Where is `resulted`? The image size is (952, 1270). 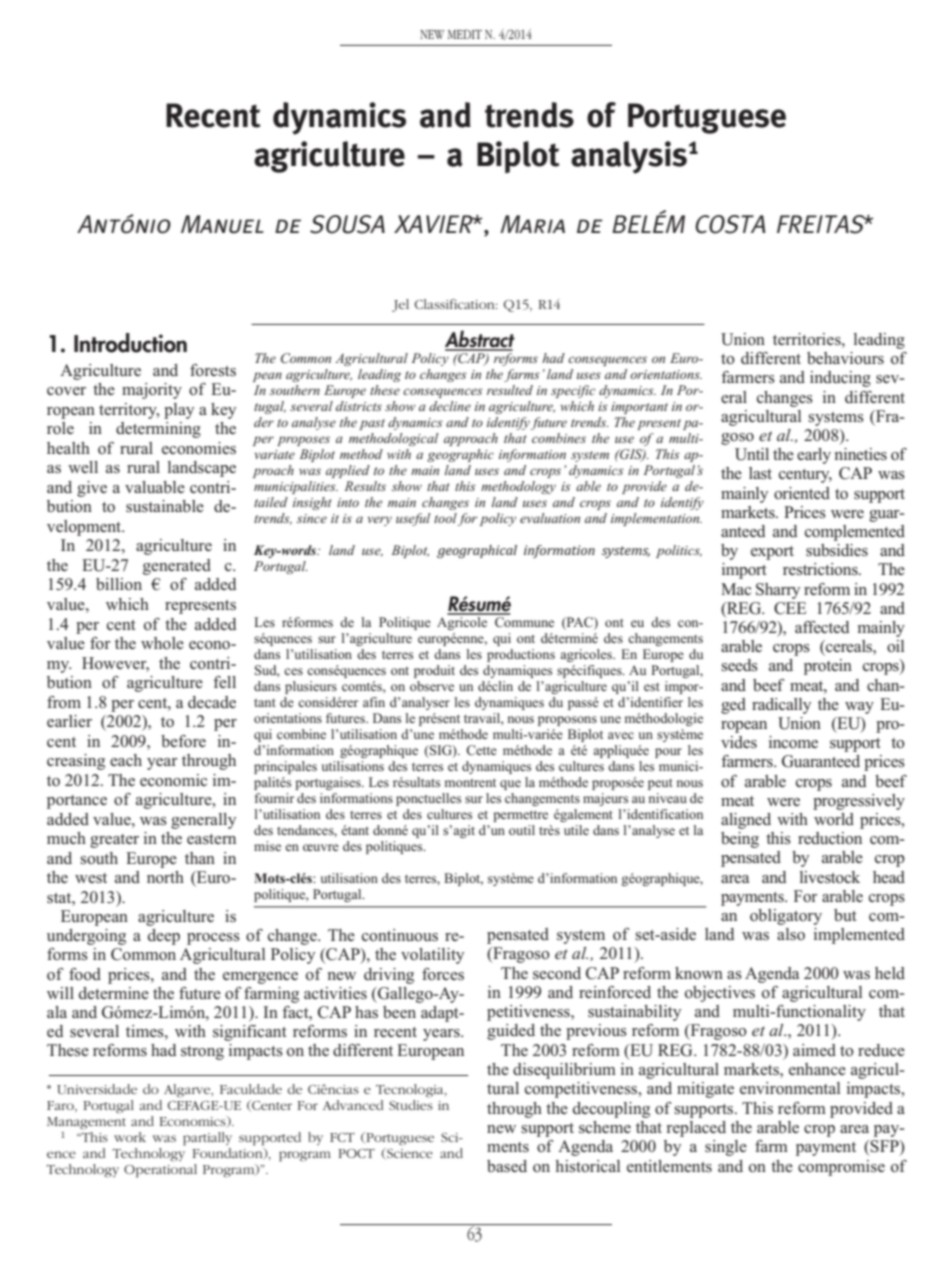 resulted is located at coordinates (510, 390).
